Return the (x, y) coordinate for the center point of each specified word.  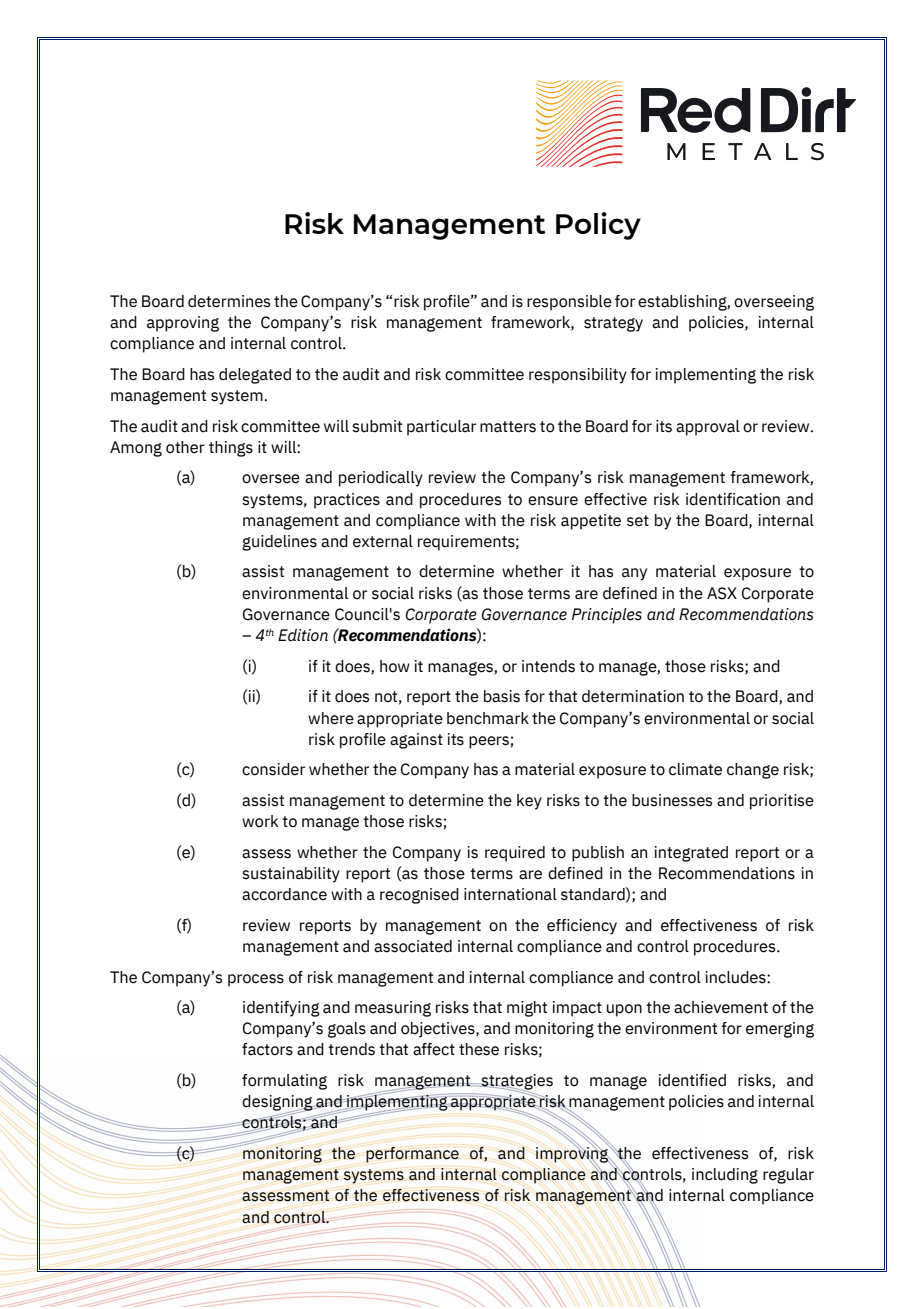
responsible (569, 303)
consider (273, 769)
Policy (598, 226)
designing (278, 1104)
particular (441, 428)
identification (733, 499)
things (231, 449)
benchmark (488, 718)
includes (737, 977)
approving (183, 324)
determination (633, 696)
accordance (284, 894)
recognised (419, 896)
